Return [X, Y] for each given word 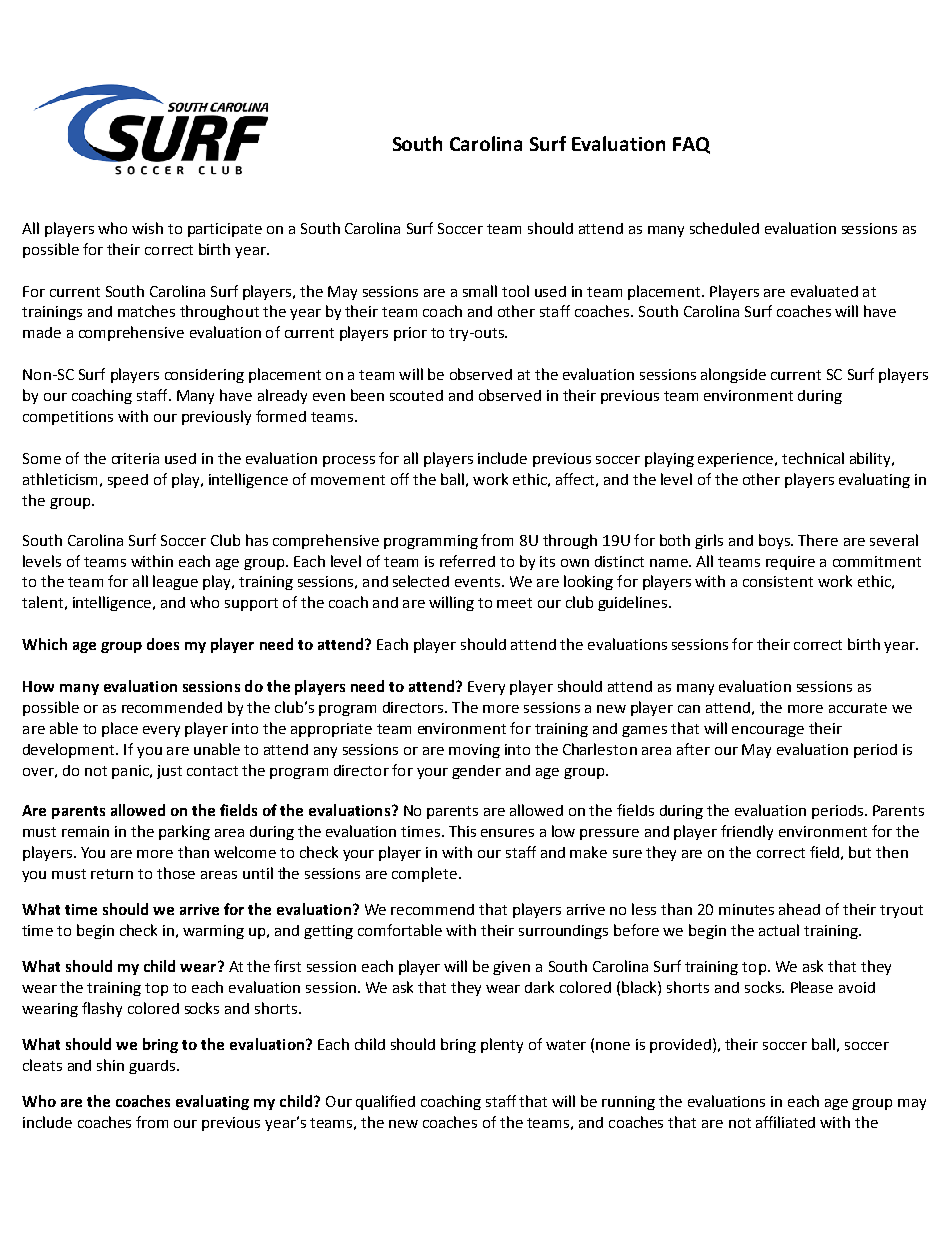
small [480, 291]
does [163, 644]
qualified [385, 1102]
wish [147, 228]
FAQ [691, 145]
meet [514, 603]
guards [153, 1067]
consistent [778, 581]
